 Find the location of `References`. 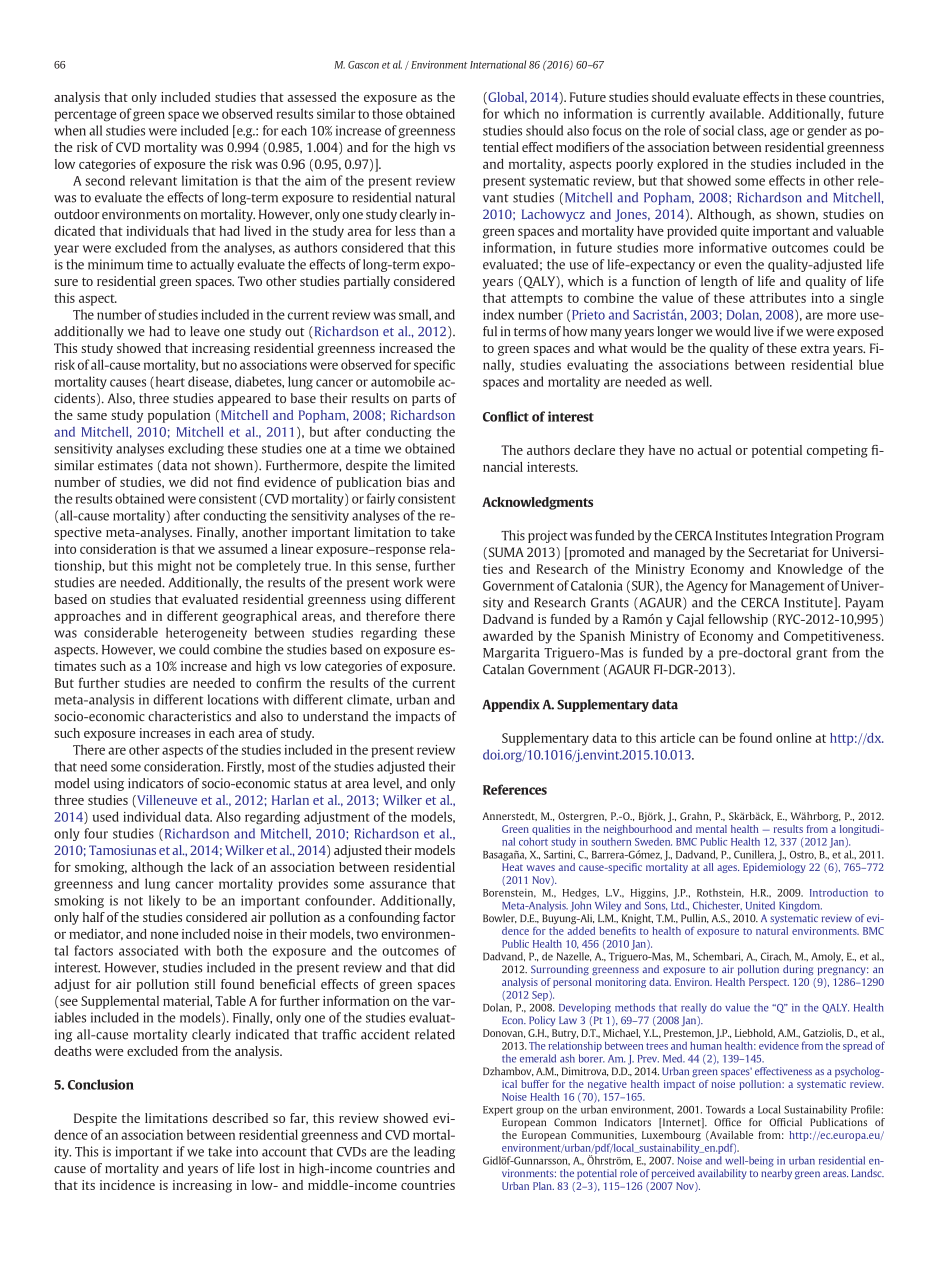

References is located at coordinates (515, 789).
